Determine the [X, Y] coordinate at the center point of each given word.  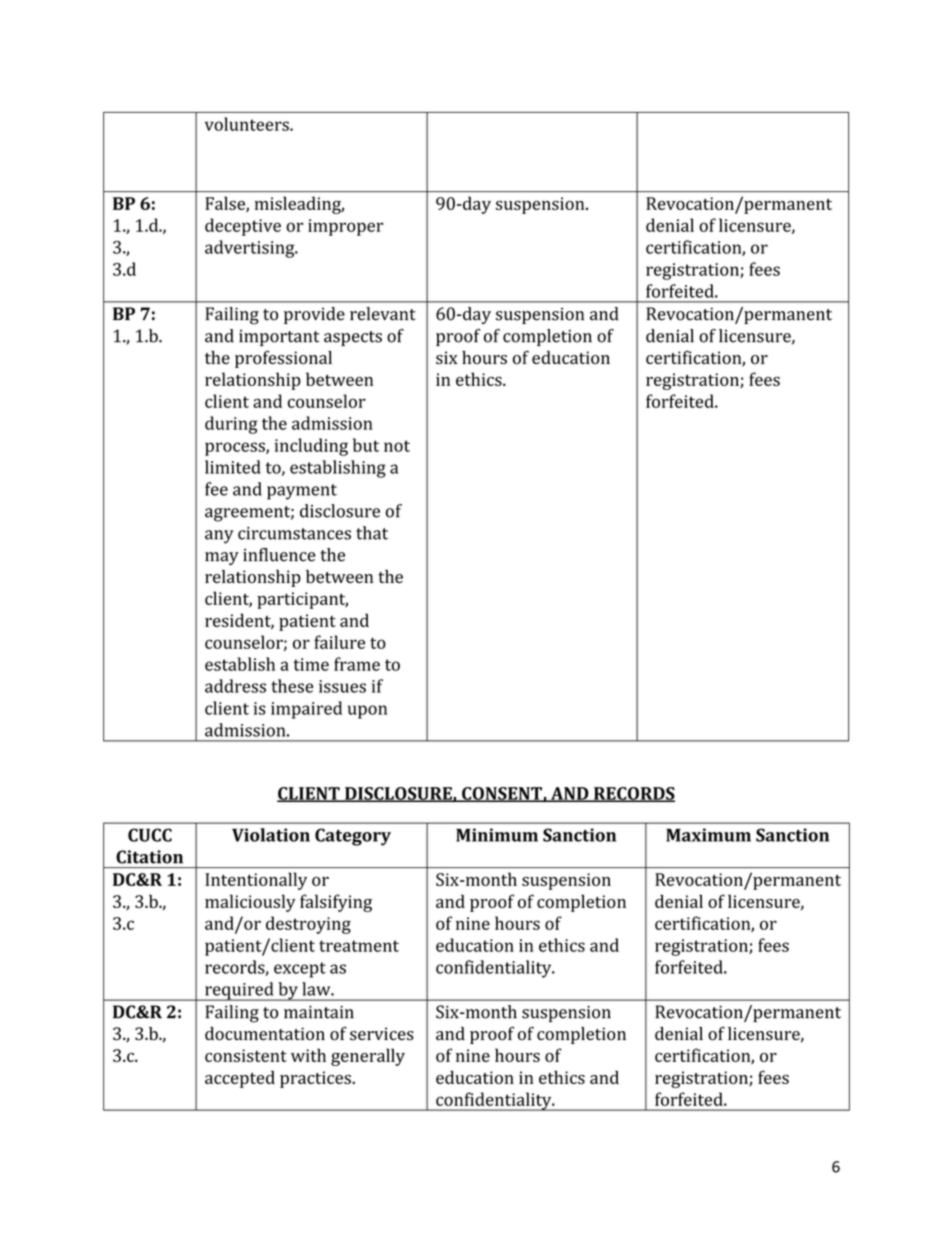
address [235, 686]
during [231, 425]
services [382, 1034]
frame [357, 664]
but [366, 445]
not [397, 446]
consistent [246, 1055]
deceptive [243, 227]
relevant [383, 314]
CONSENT [502, 794]
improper [346, 227]
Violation [271, 835]
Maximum [708, 835]
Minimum [497, 835]
